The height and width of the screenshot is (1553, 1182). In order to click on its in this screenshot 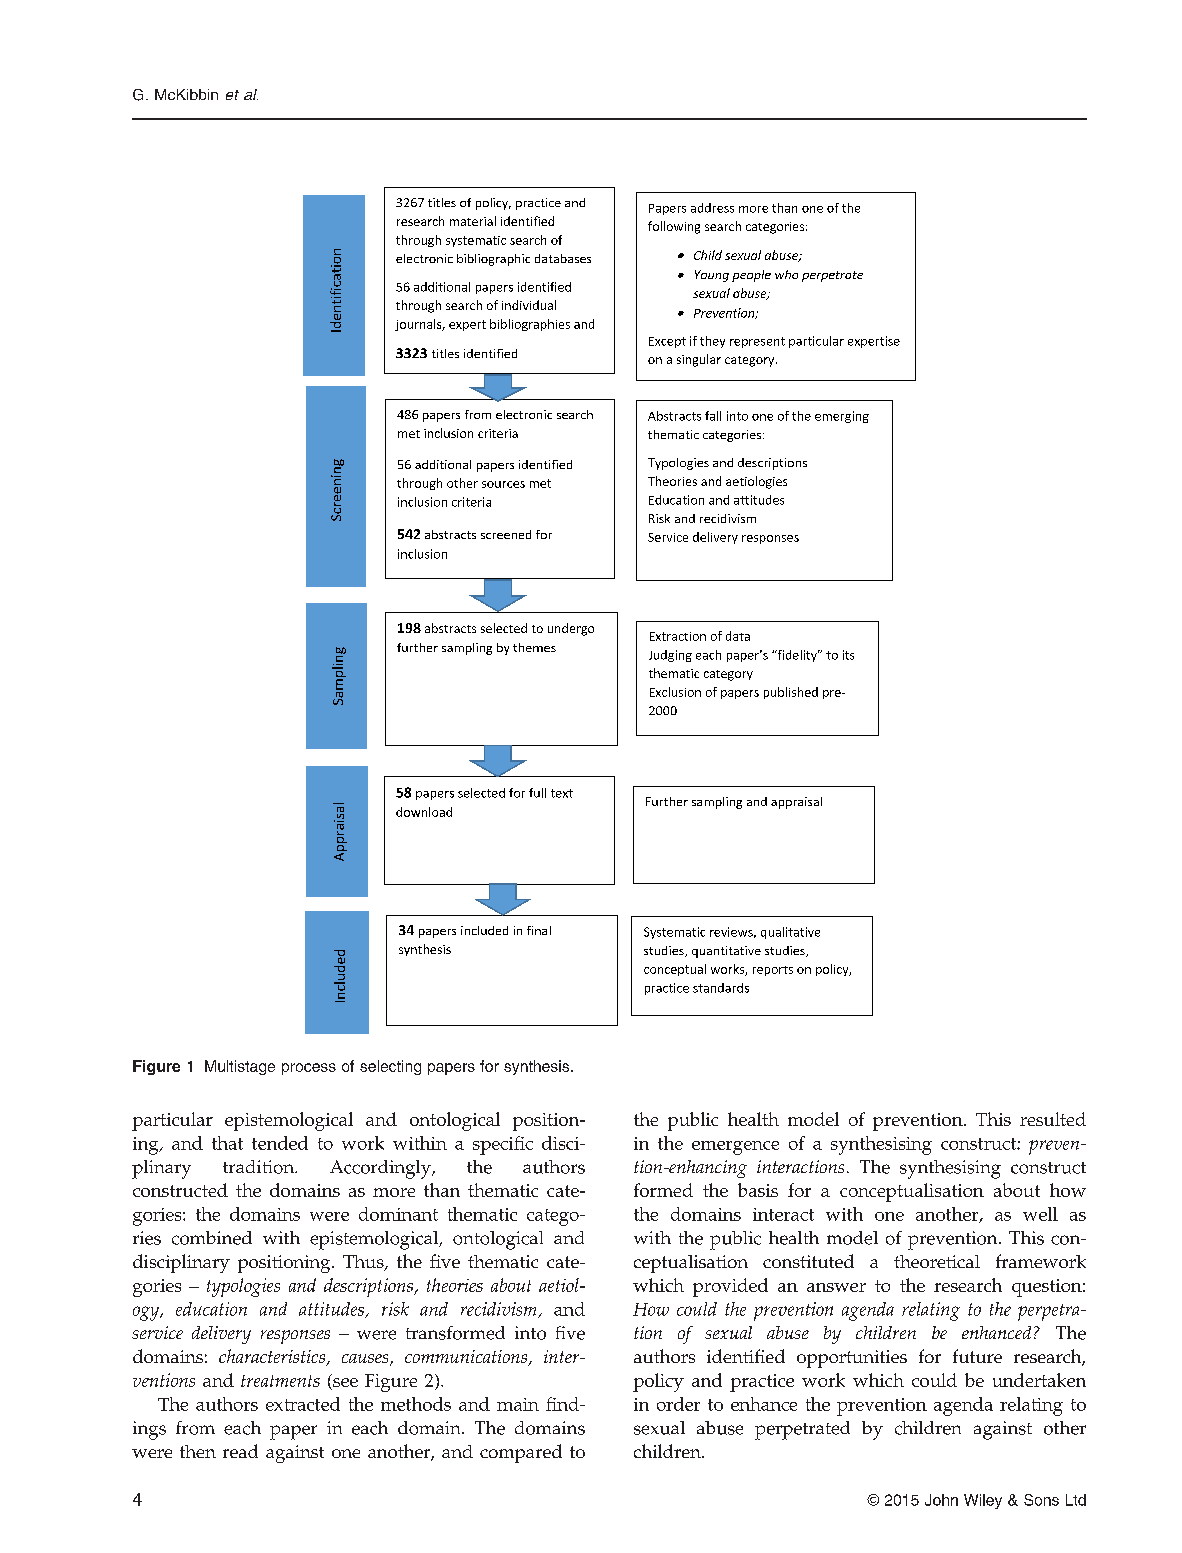, I will do `click(848, 655)`.
